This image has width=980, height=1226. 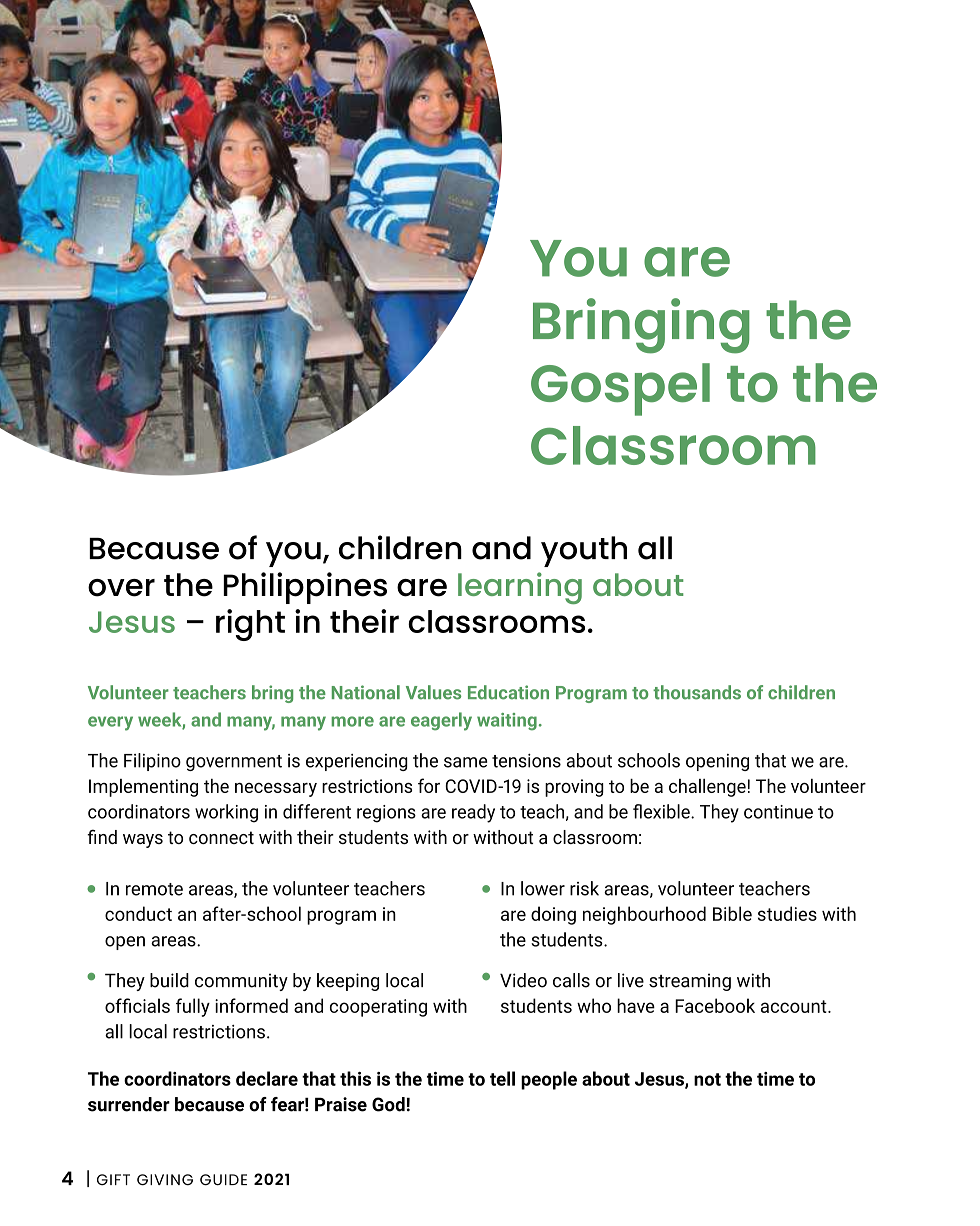 I want to click on Philippines, so click(x=305, y=588).
